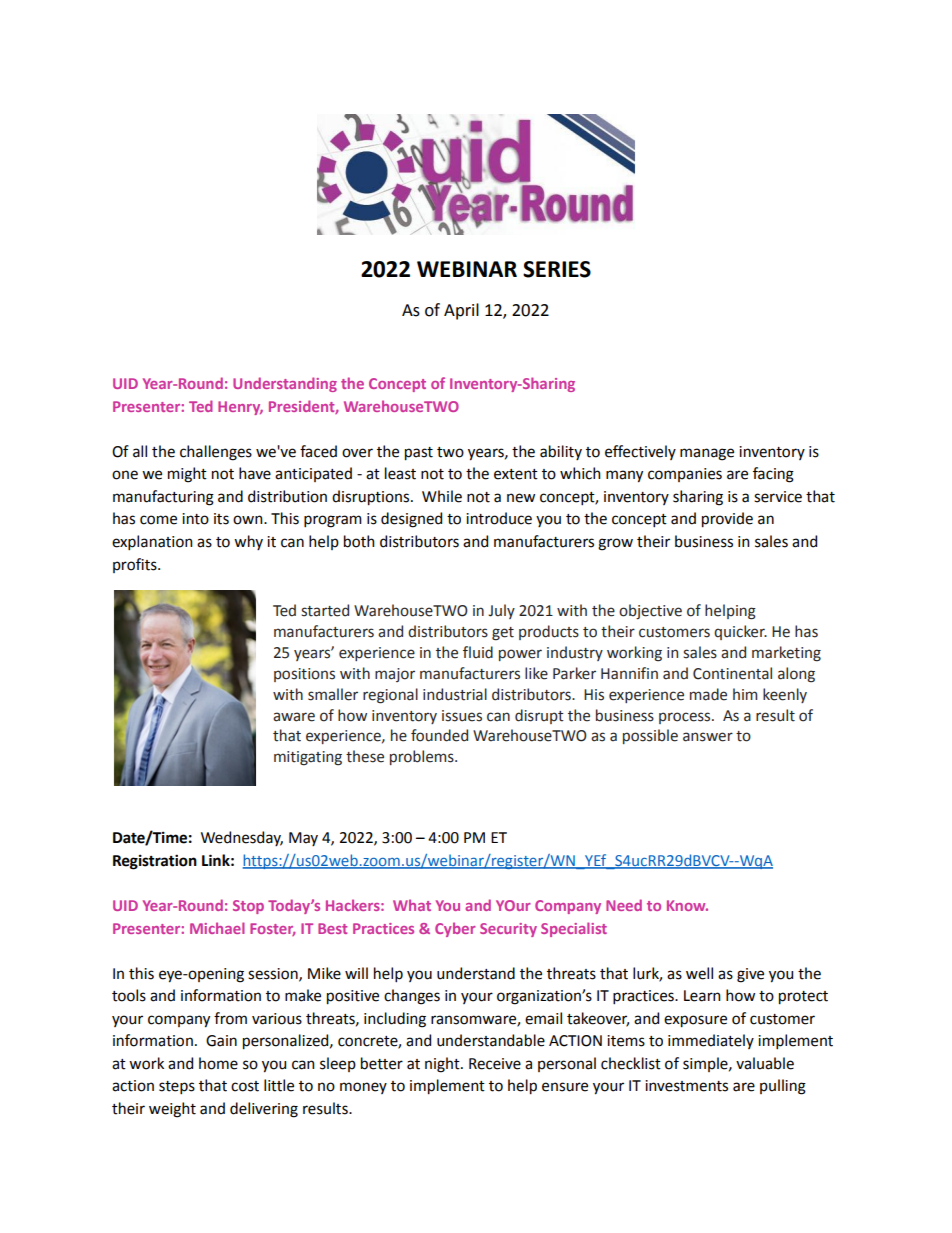 This document has height=1233, width=952. What do you see at coordinates (461, 311) in the document?
I see `April` at bounding box center [461, 311].
